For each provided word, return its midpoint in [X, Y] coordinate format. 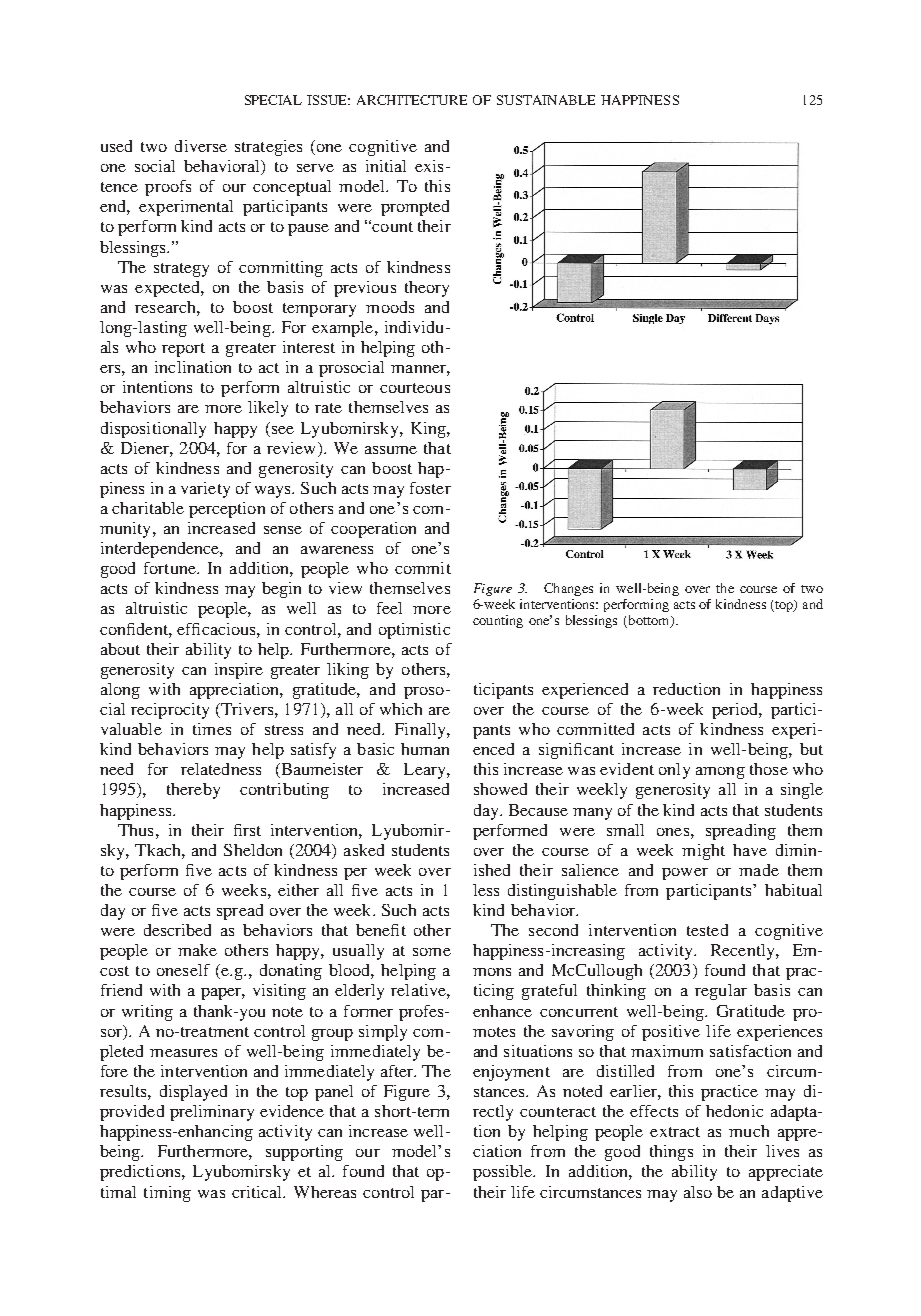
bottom [649, 621]
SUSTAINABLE [546, 100]
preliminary [212, 1113]
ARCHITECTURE [412, 100]
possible [504, 1173]
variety [205, 490]
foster [430, 488]
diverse [201, 146]
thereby [193, 791]
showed [500, 789]
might [703, 852]
